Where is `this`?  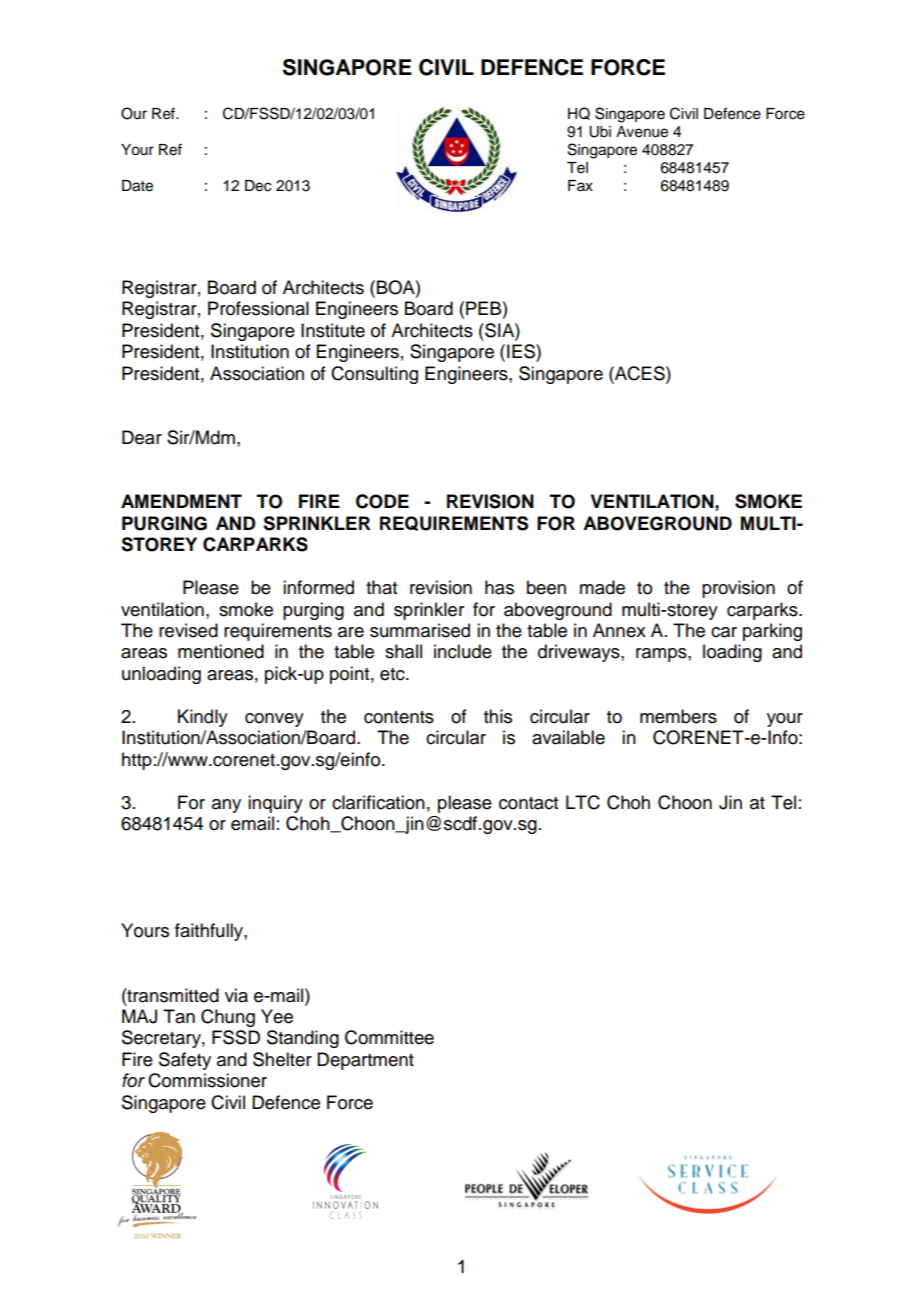
this is located at coordinates (498, 716).
